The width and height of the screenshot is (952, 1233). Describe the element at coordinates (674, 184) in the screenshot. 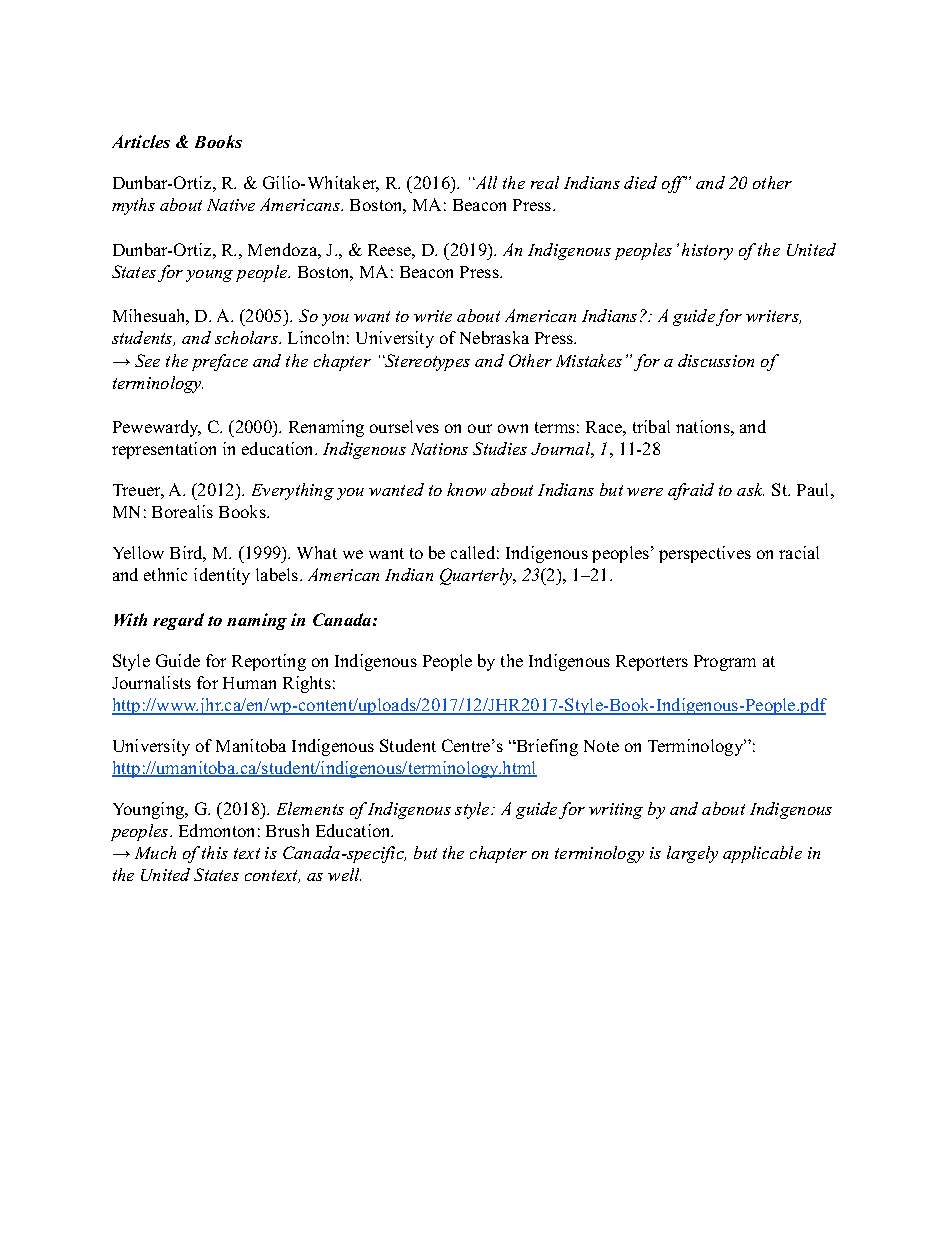

I see `off` at that location.
